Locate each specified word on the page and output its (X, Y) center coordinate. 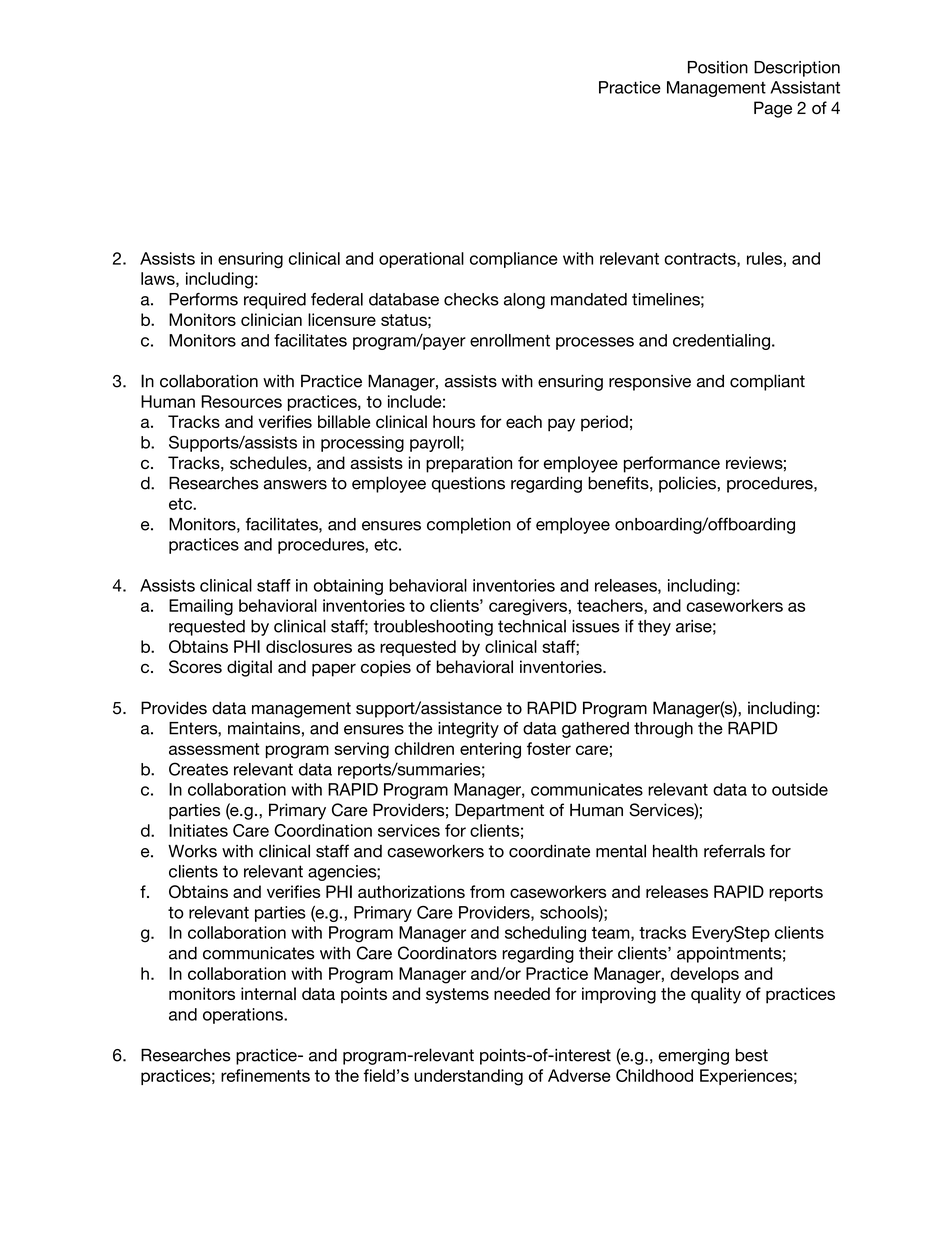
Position (718, 67)
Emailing (201, 607)
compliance (514, 260)
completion (469, 525)
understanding (468, 1077)
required (275, 301)
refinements (265, 1075)
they (654, 628)
